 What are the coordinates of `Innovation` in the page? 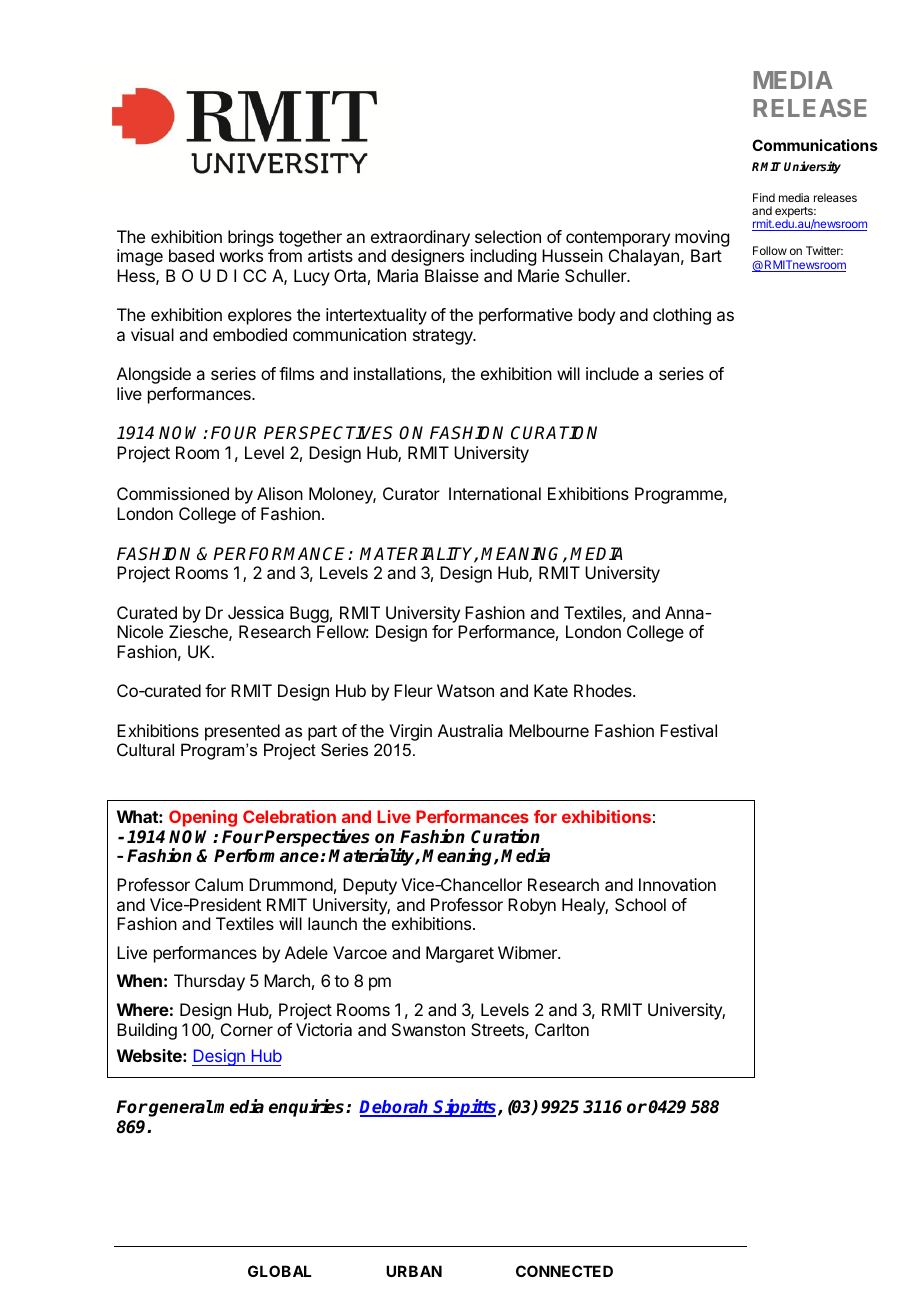 It's located at (677, 884).
